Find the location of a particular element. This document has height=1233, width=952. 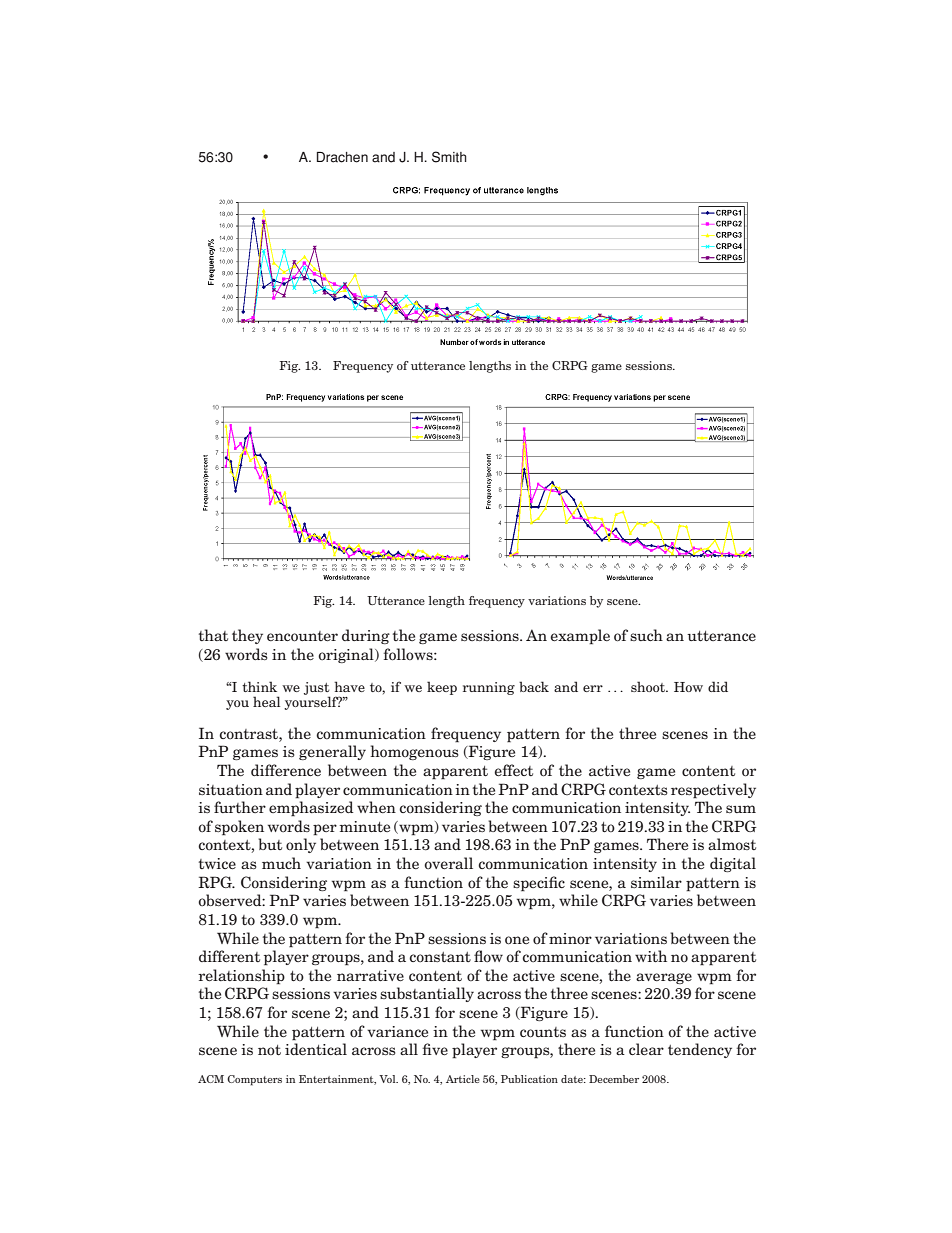

running is located at coordinates (489, 688).
